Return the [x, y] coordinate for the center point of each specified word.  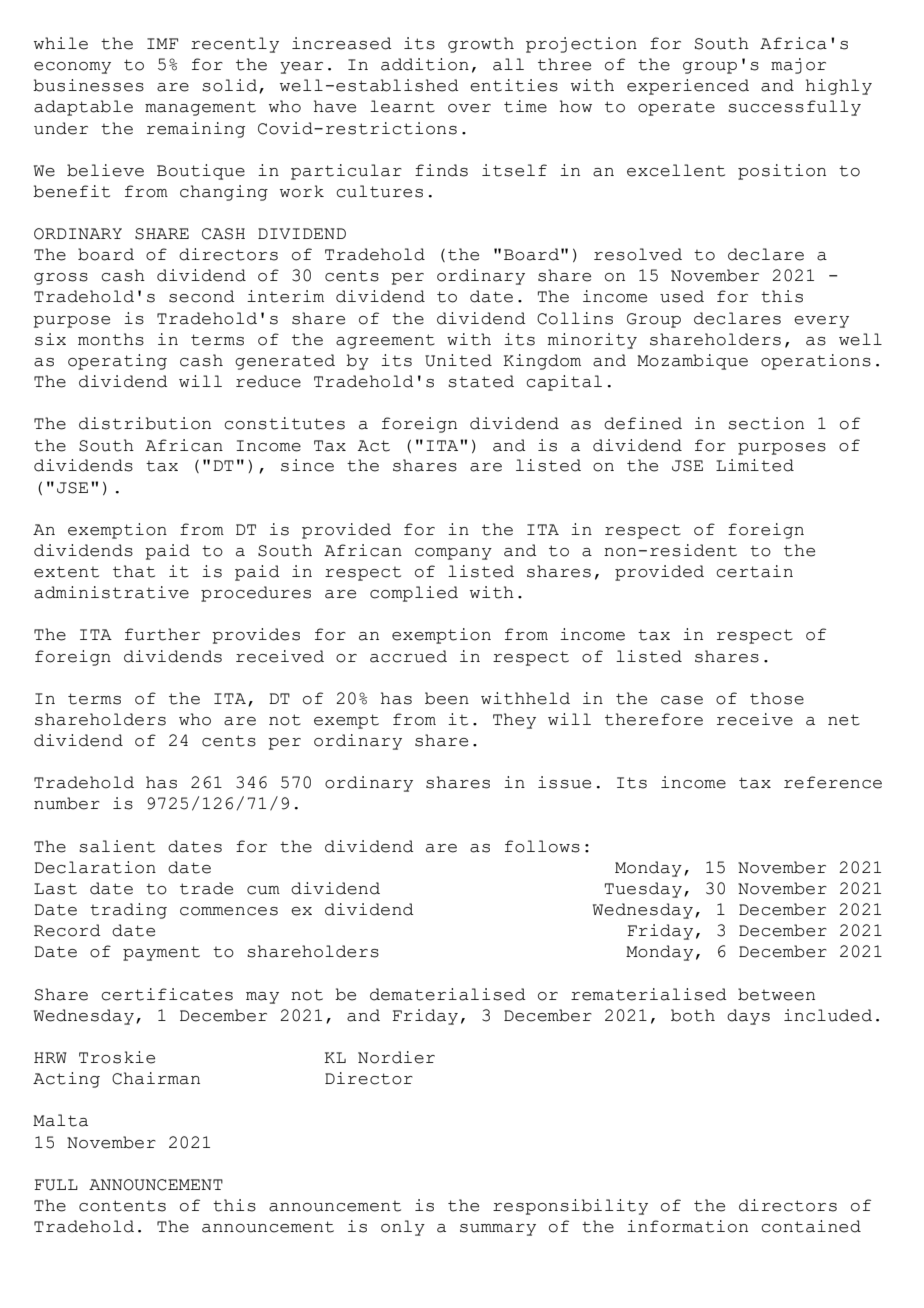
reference [833, 782]
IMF [162, 43]
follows [542, 846]
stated [481, 381]
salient [117, 846]
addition [425, 64]
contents [122, 1206]
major [798, 66]
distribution [145, 423]
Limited [755, 465]
